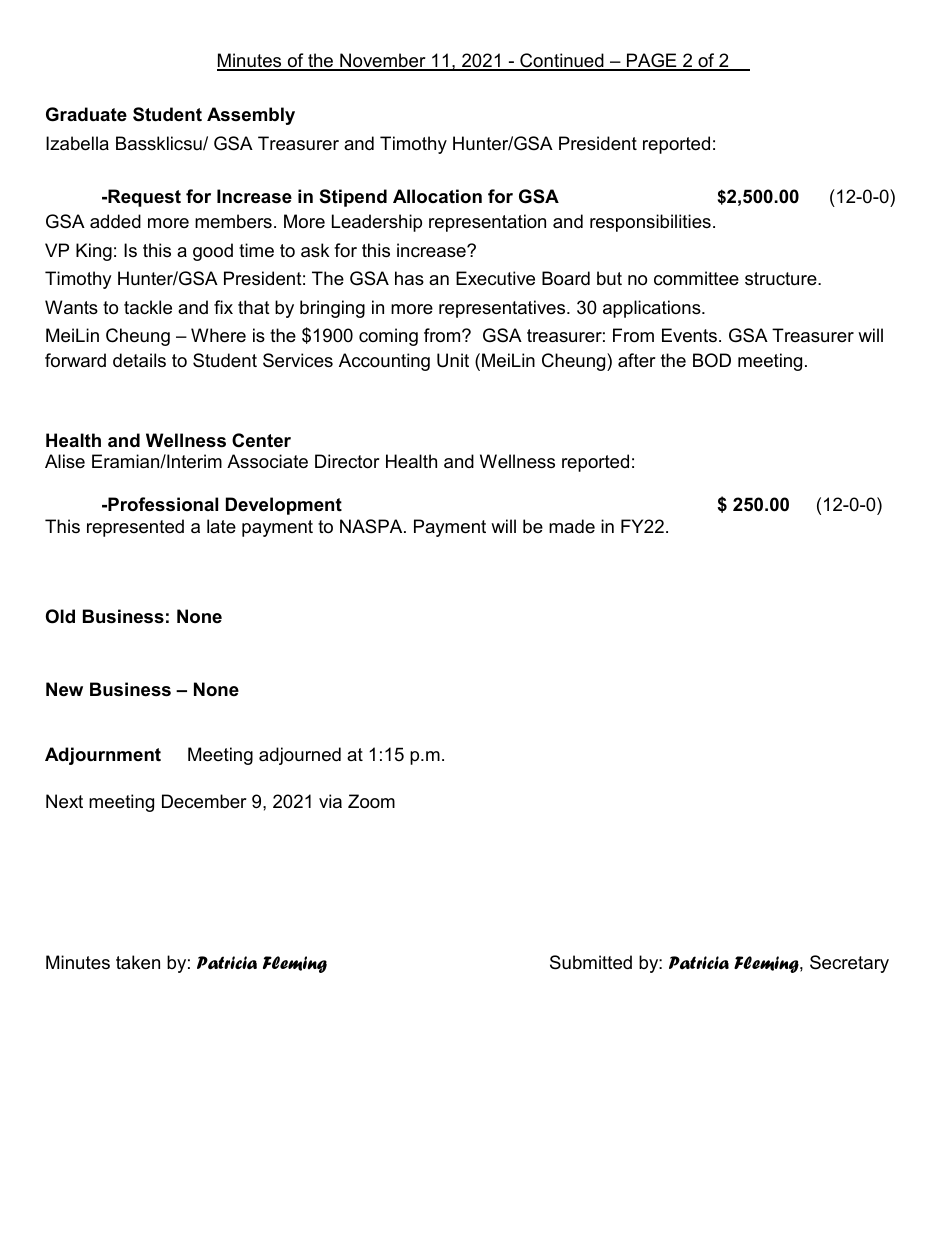 This image has width=952, height=1233. Describe the element at coordinates (651, 61) in the image. I see `PAGE` at that location.
